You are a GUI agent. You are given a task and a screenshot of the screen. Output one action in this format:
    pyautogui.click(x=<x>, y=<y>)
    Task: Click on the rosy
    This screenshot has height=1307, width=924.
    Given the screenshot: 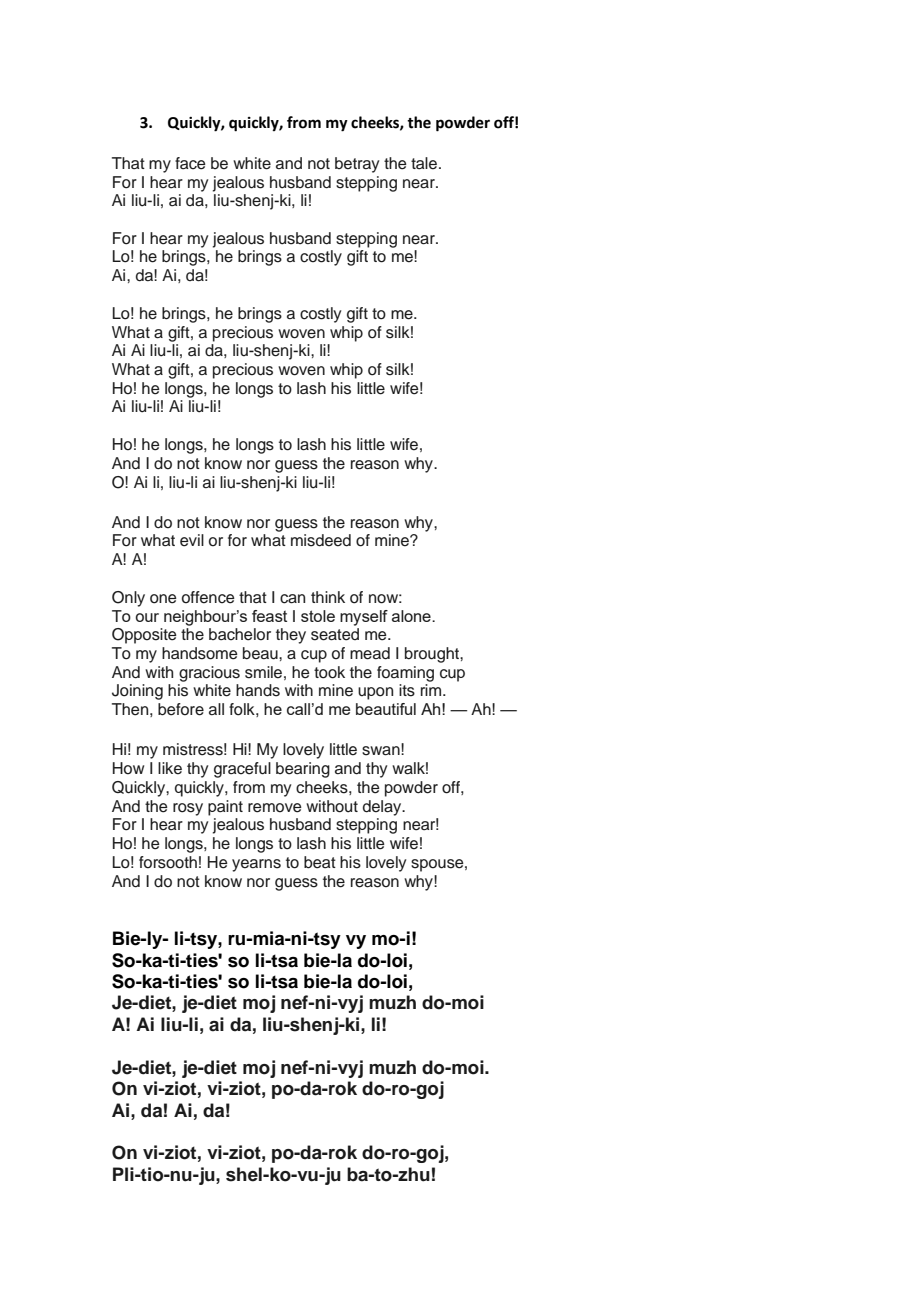 What is the action you would take?
    pyautogui.click(x=188, y=809)
